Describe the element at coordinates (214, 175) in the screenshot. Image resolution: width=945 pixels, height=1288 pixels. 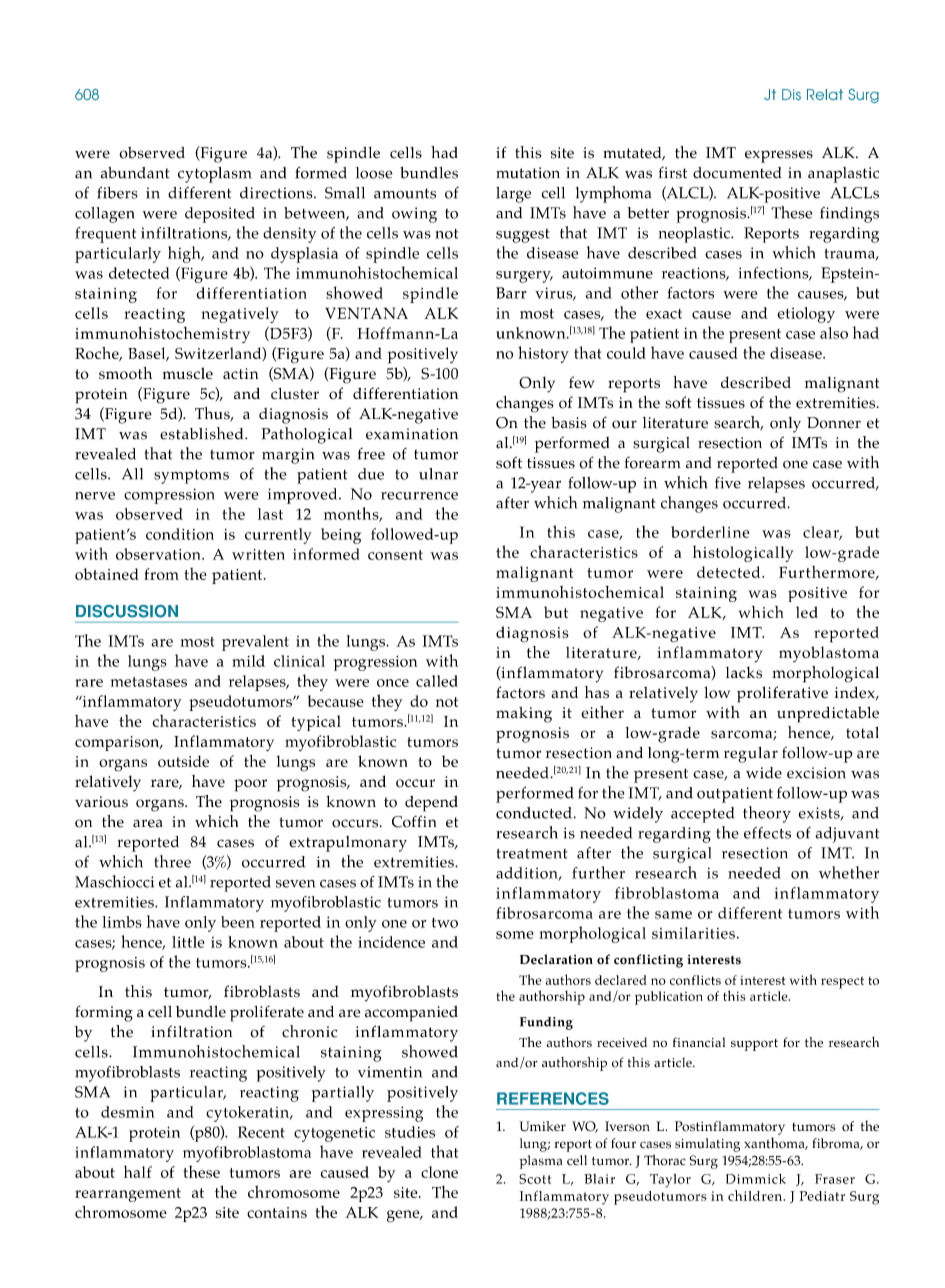
I see `cytoplasm` at that location.
